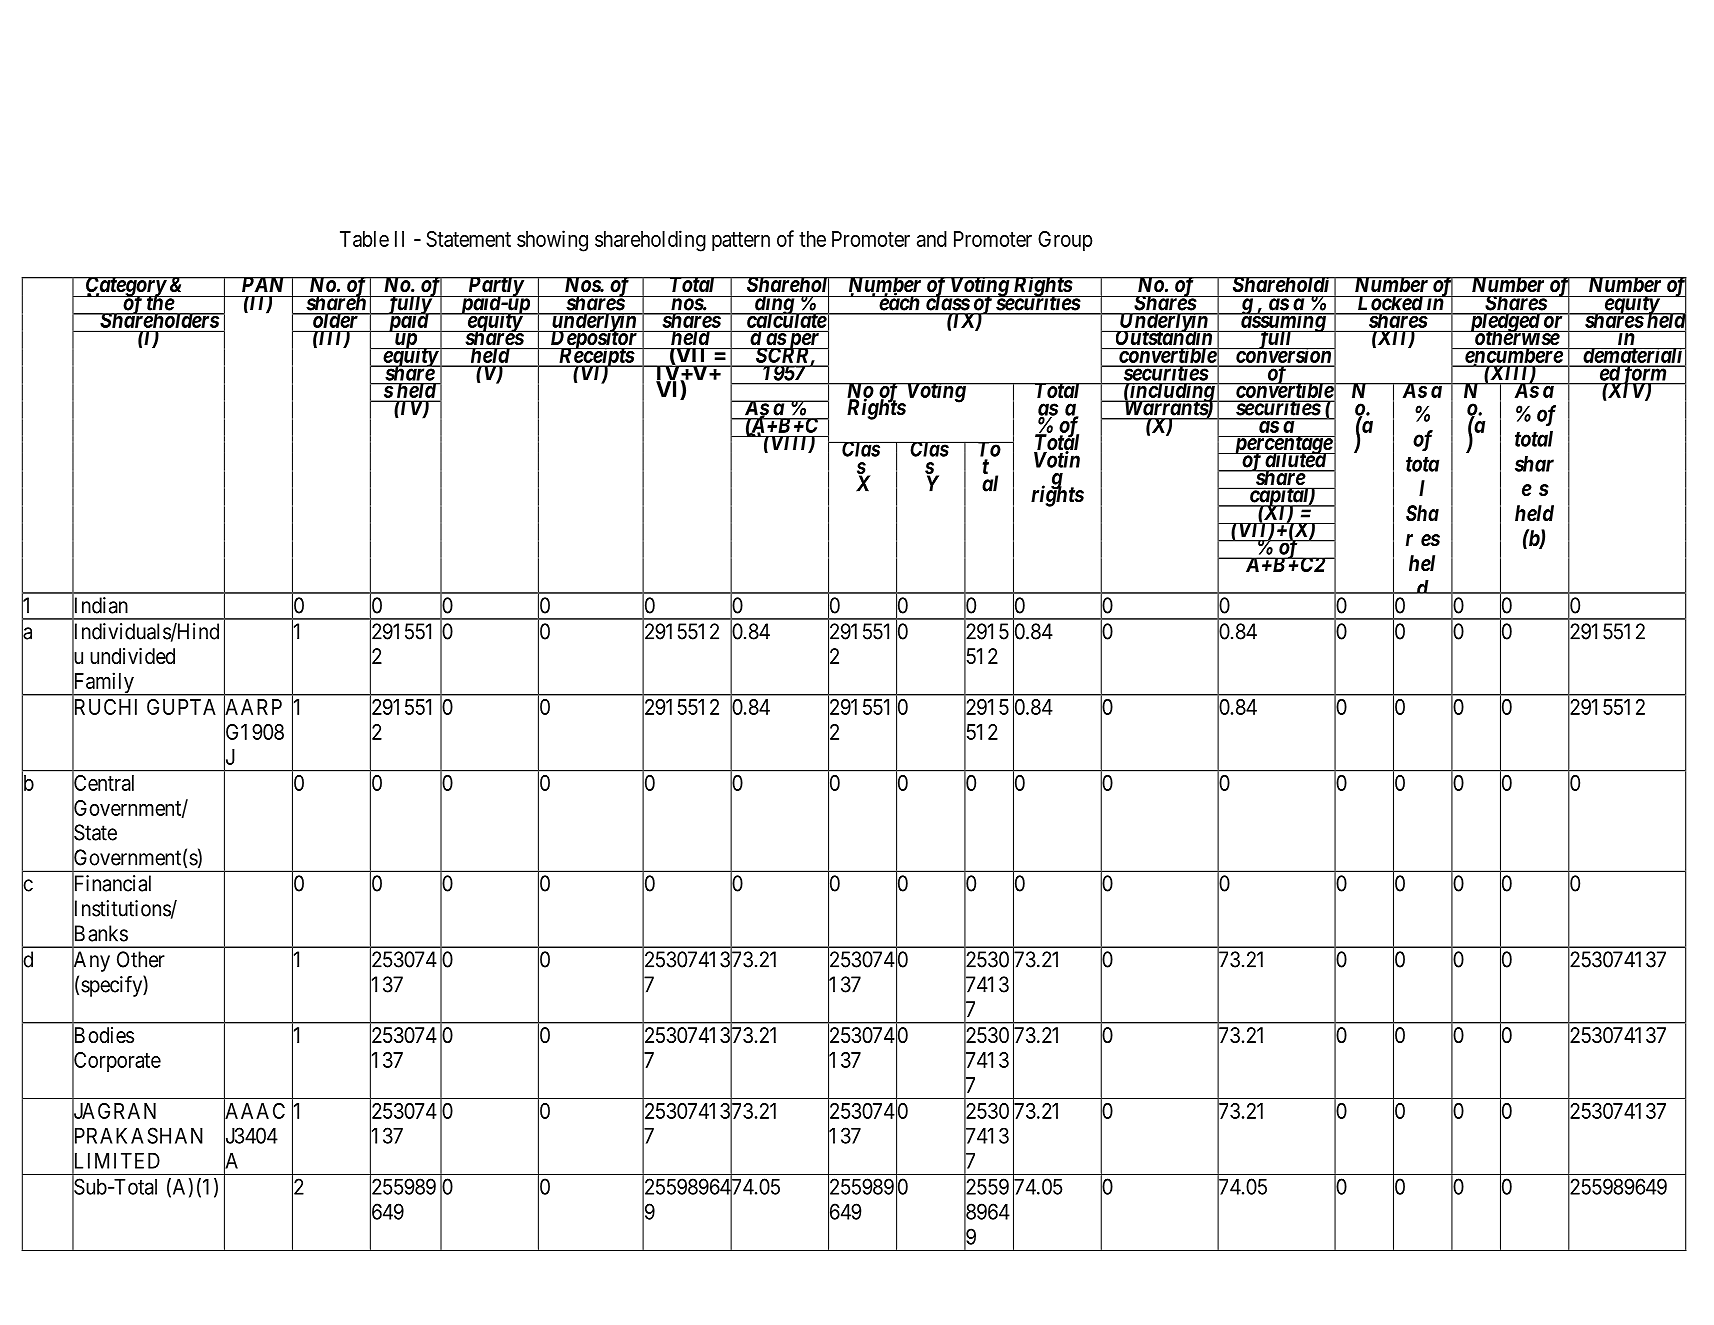  I want to click on LIMITED, so click(116, 1161).
